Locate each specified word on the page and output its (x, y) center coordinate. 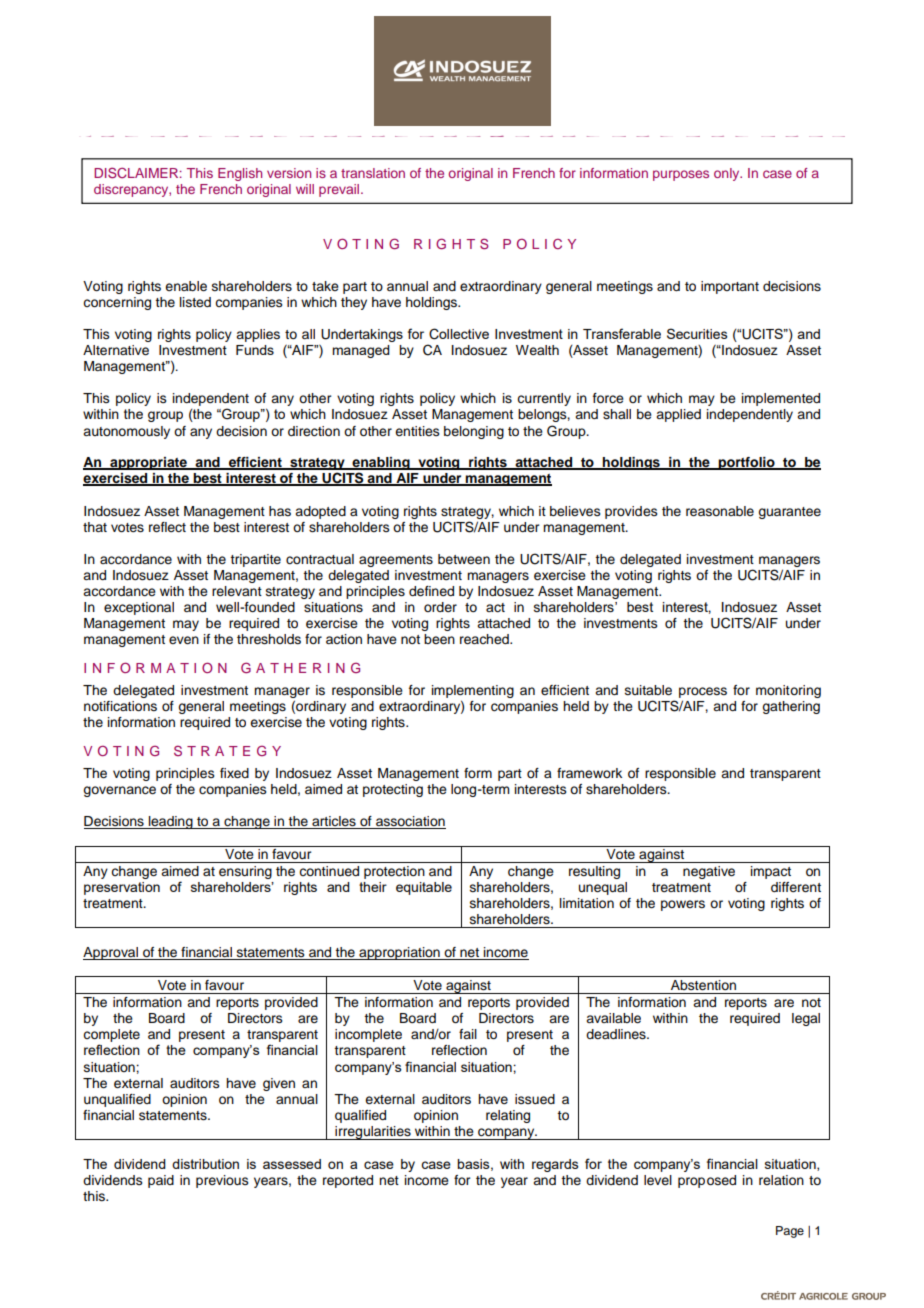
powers (683, 905)
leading (171, 822)
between (464, 559)
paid (161, 1181)
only (728, 174)
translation (373, 173)
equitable (424, 888)
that (95, 527)
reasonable (720, 511)
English (240, 174)
